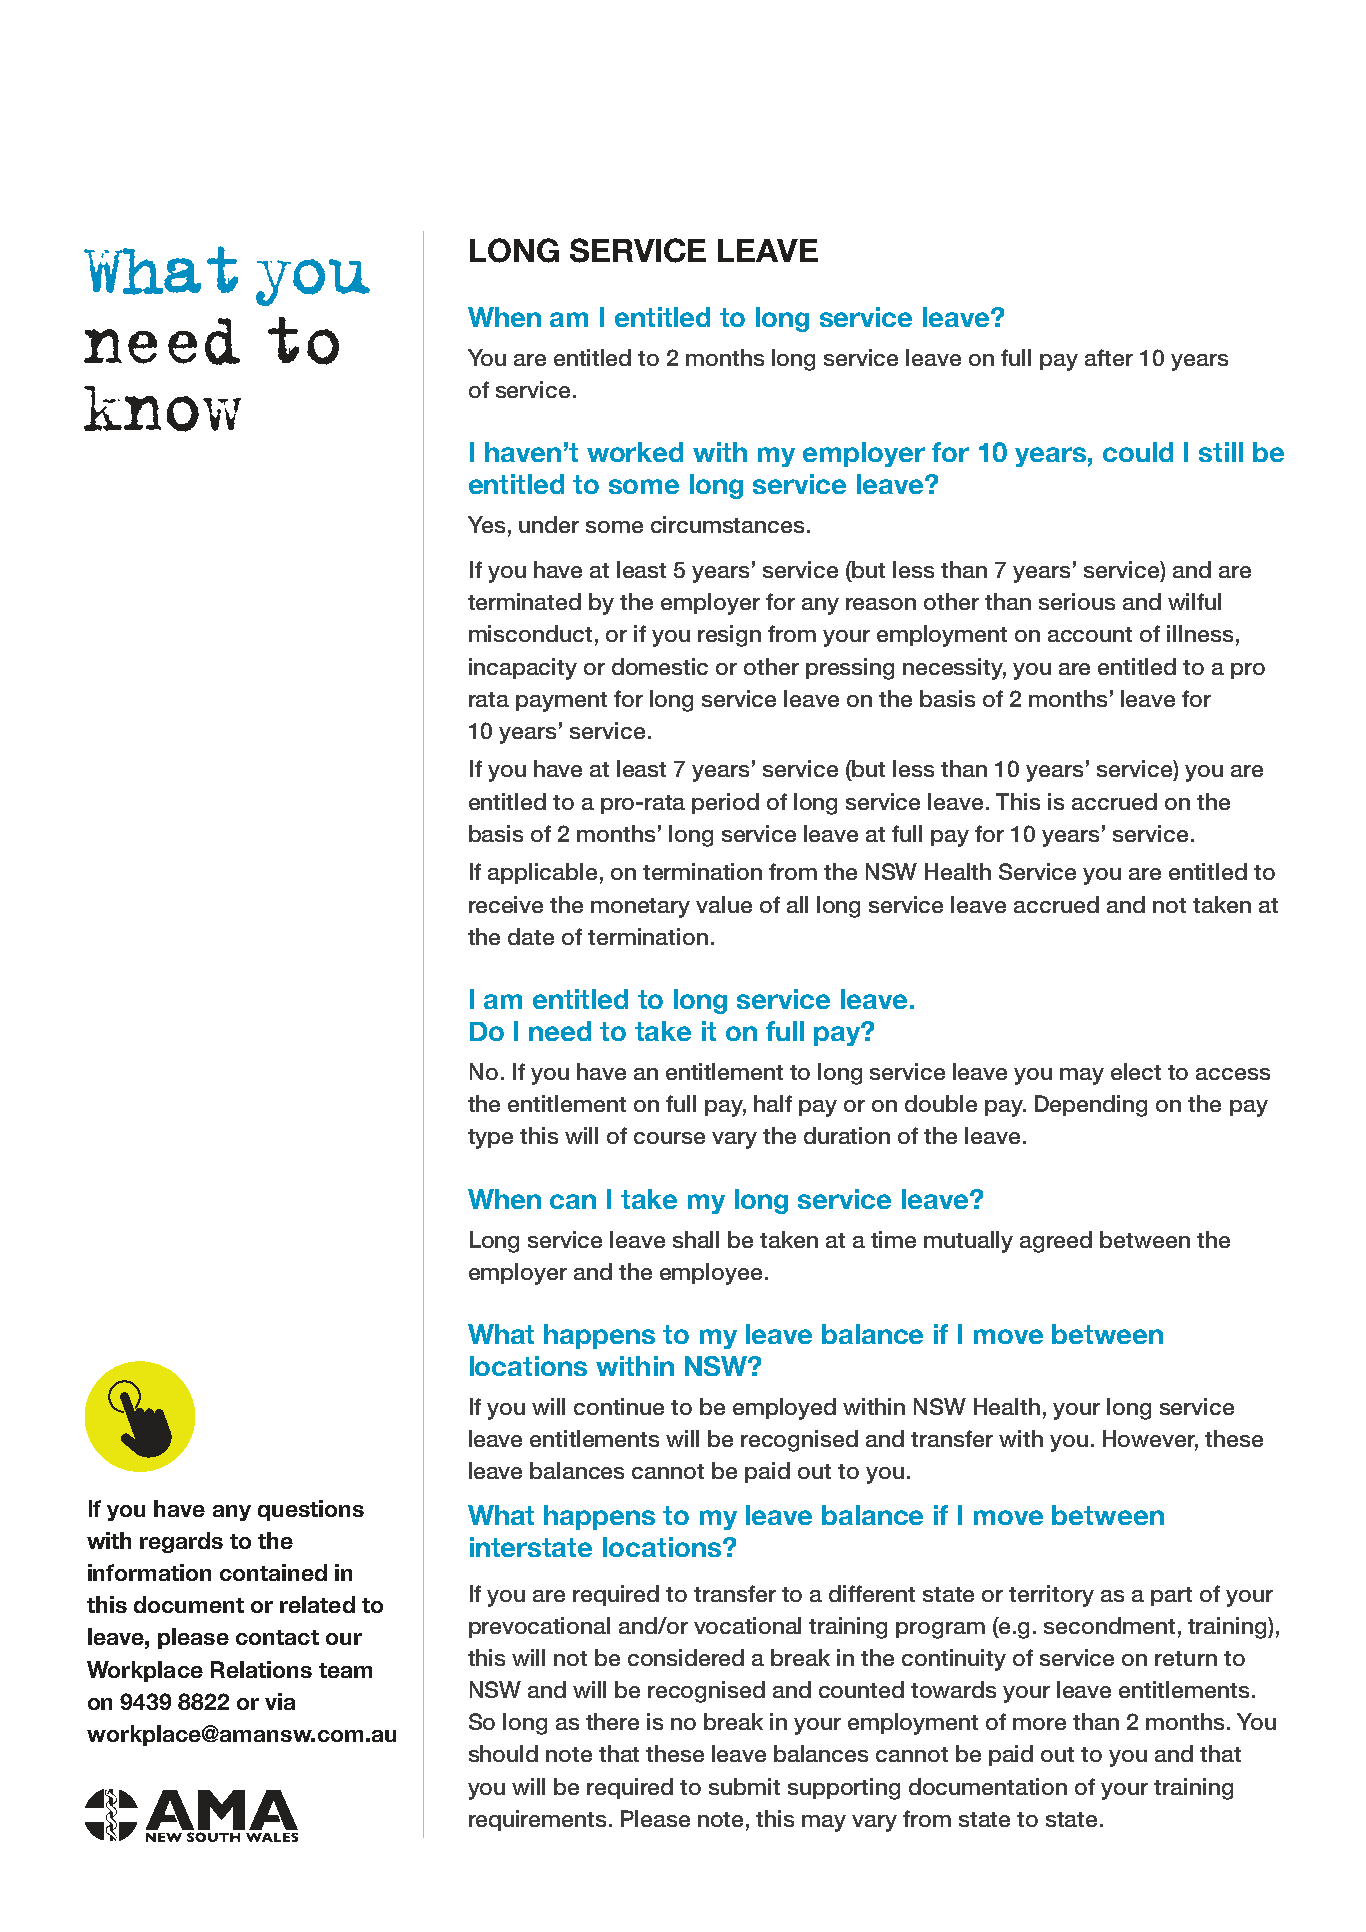  Describe the element at coordinates (669, 1138) in the screenshot. I see `course` at that location.
